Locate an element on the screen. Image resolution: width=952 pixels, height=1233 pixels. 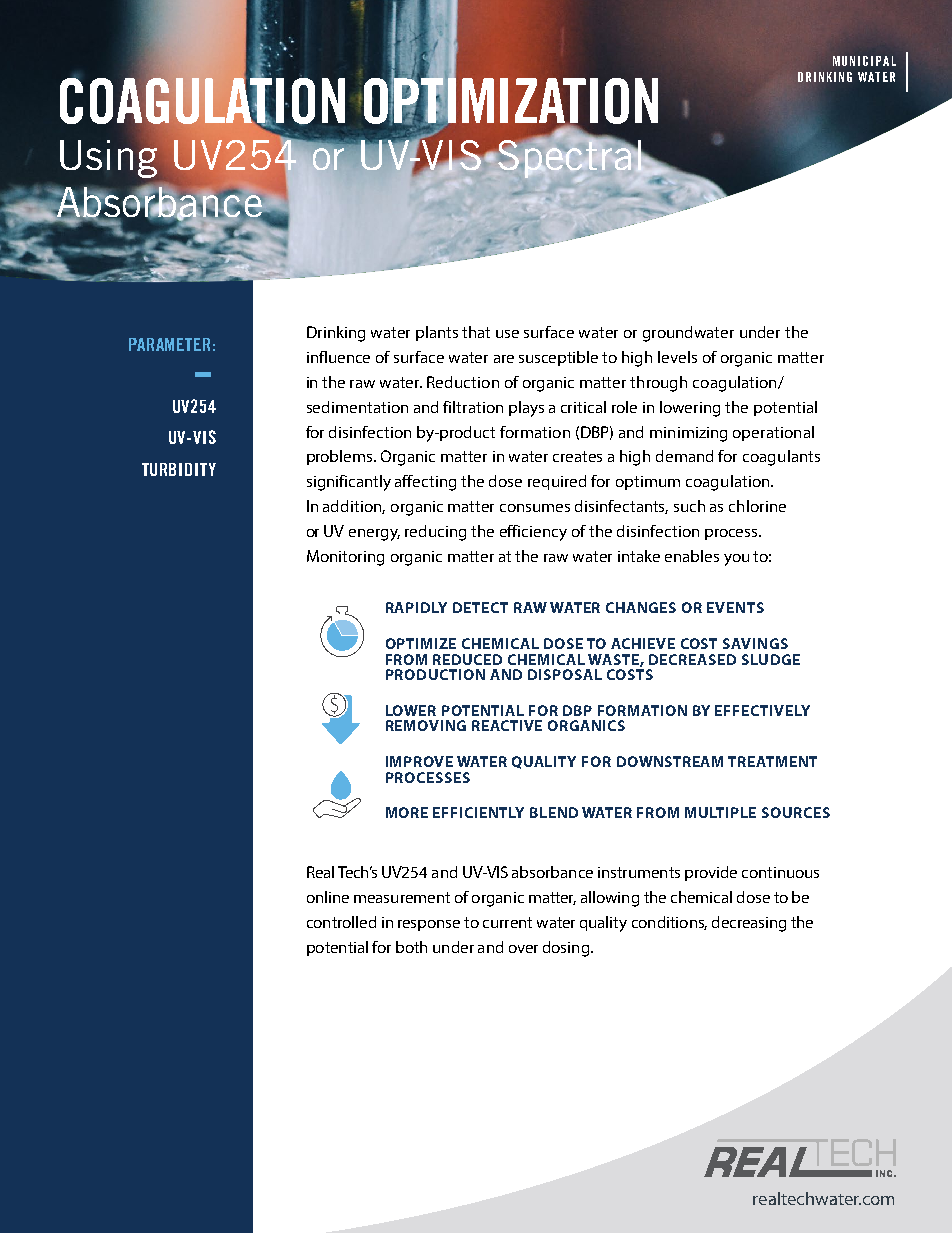
chlorine is located at coordinates (757, 506).
